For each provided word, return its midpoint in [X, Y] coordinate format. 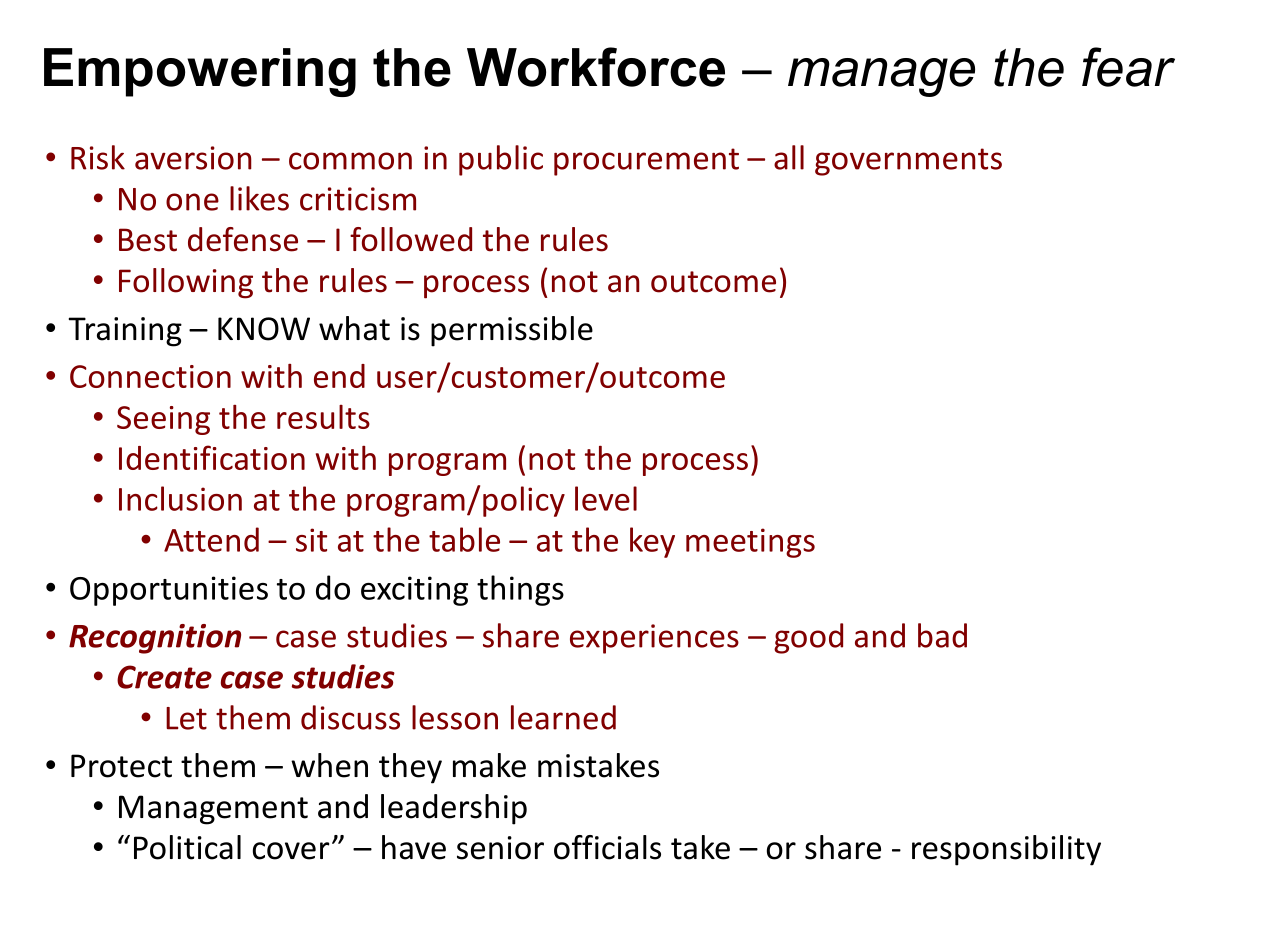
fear [1128, 67]
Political [187, 847]
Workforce [596, 67]
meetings [750, 543]
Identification [212, 457]
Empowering [200, 72]
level [606, 498]
